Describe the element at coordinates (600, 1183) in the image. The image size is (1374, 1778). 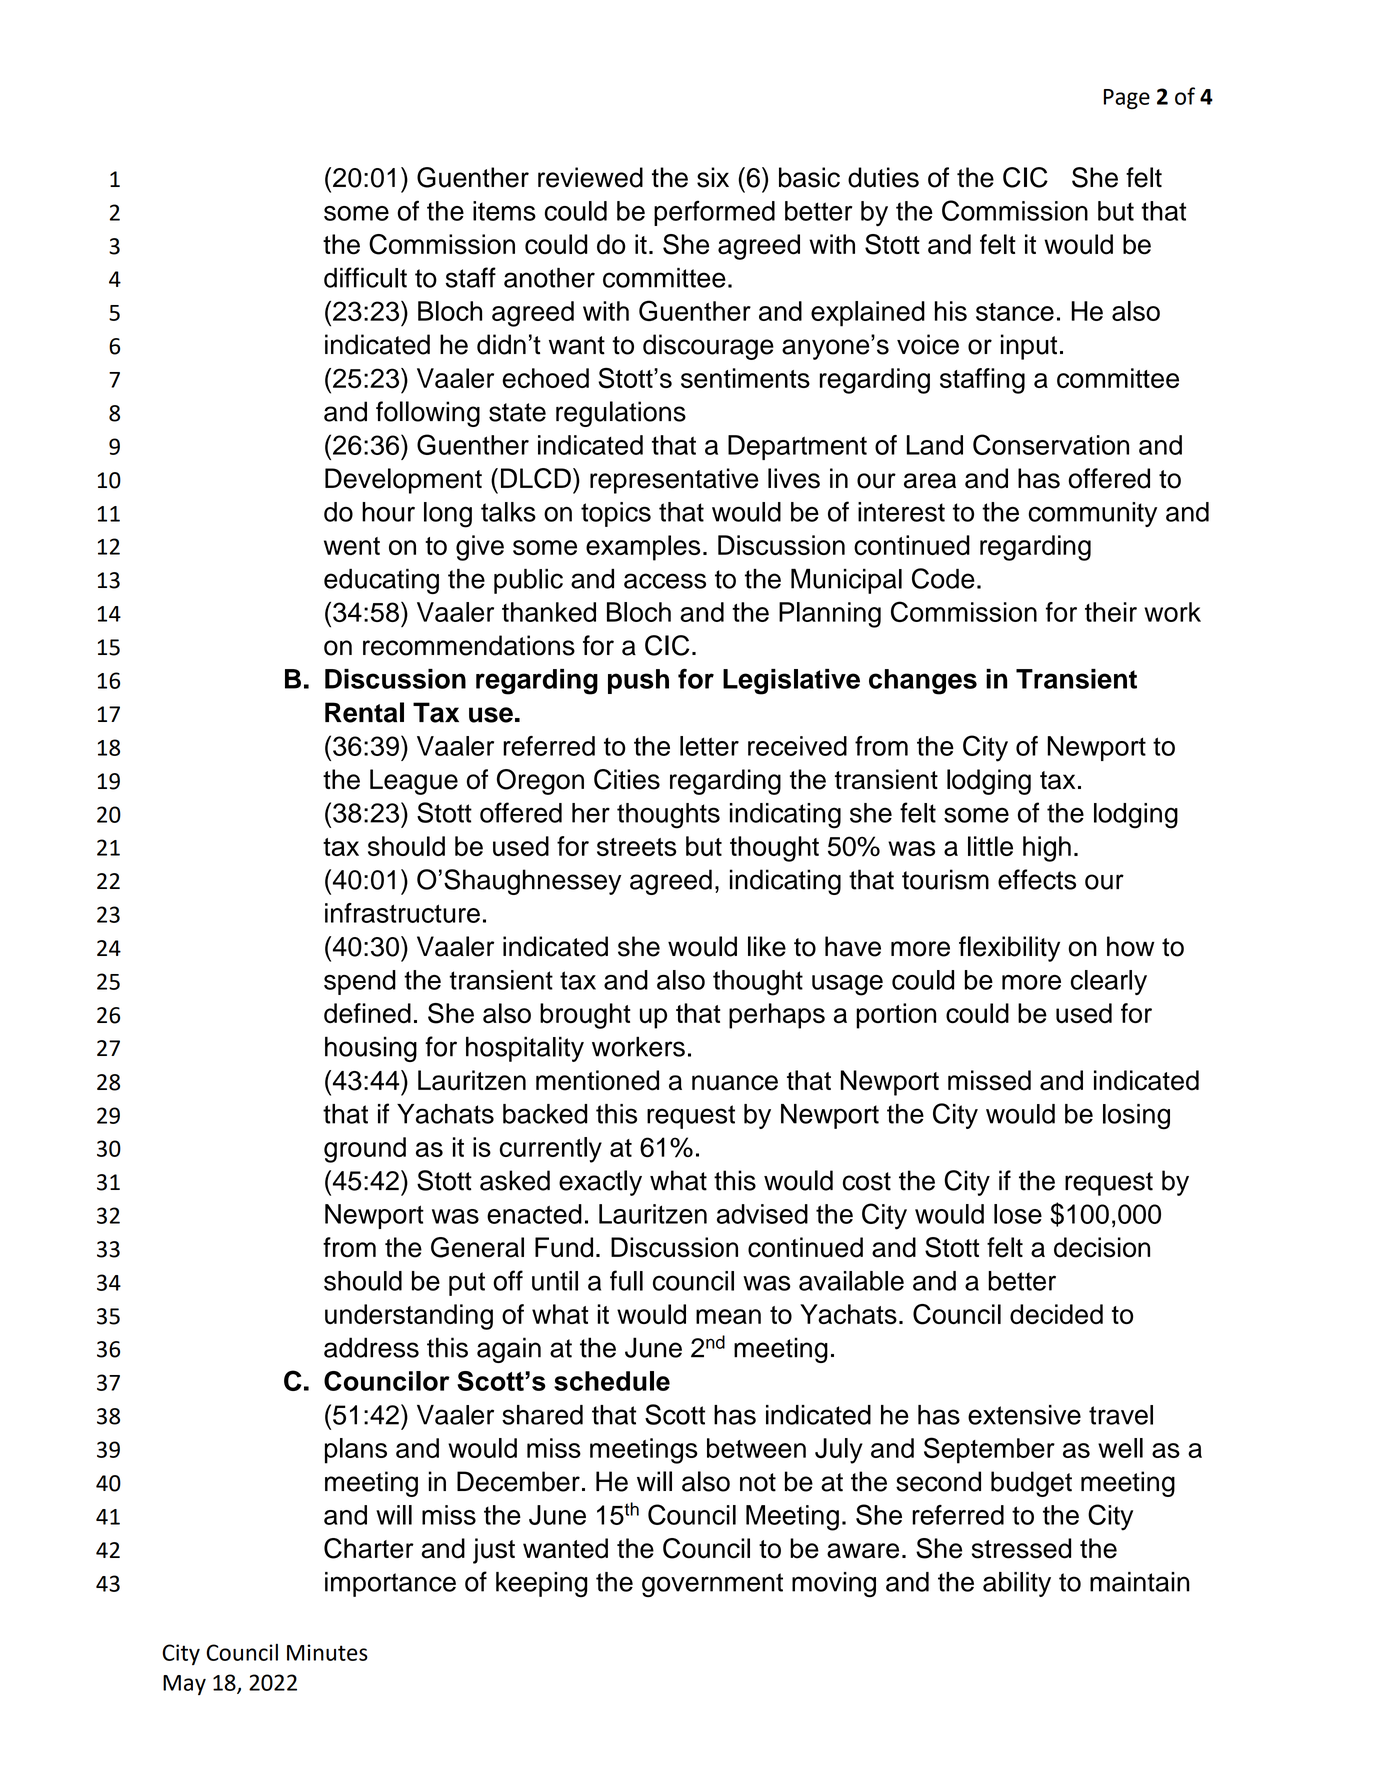
I see `exactly` at that location.
